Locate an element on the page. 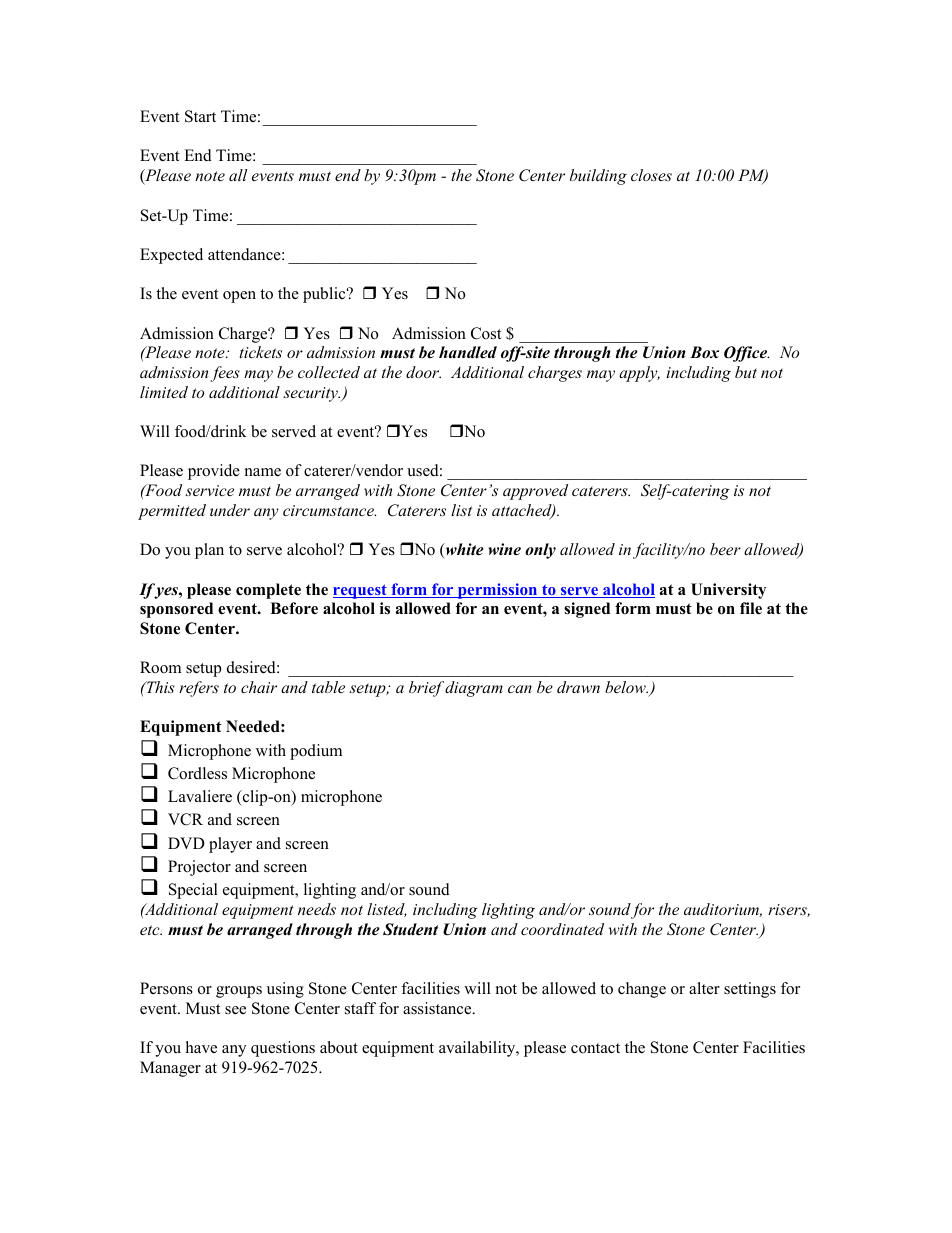  assistance is located at coordinates (438, 1008).
